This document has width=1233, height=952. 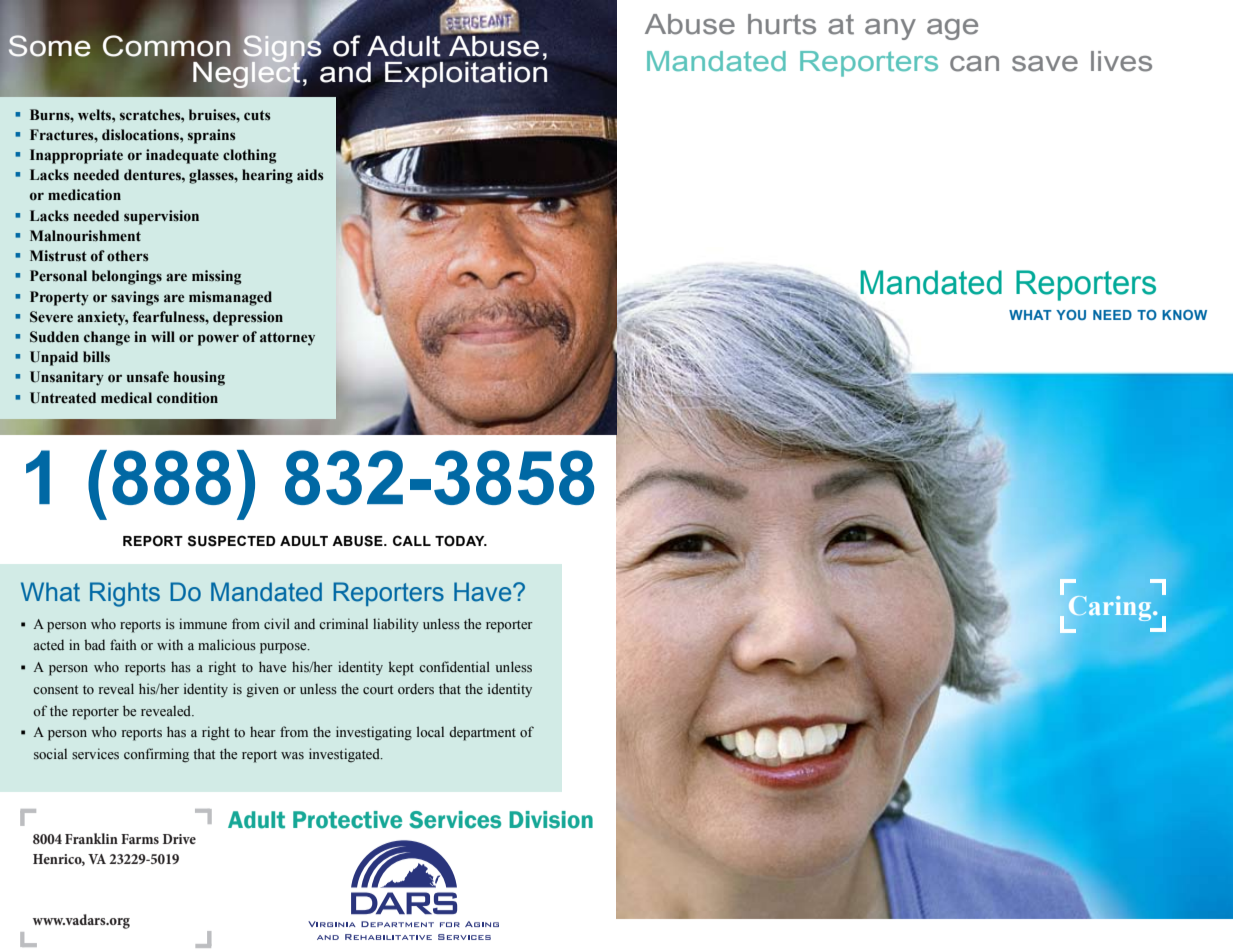 I want to click on you, so click(x=1071, y=315).
